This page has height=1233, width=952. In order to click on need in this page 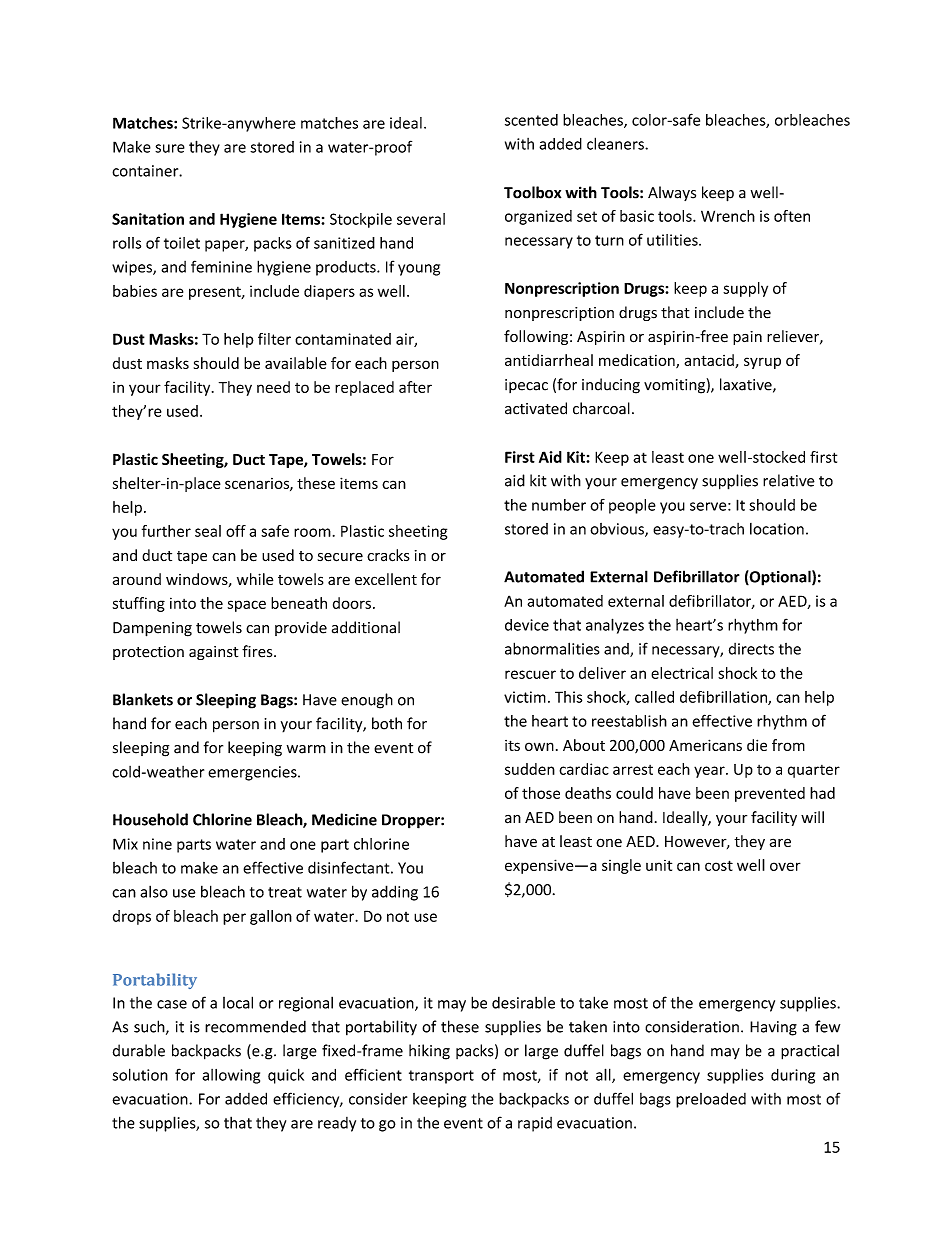, I will do `click(273, 387)`.
